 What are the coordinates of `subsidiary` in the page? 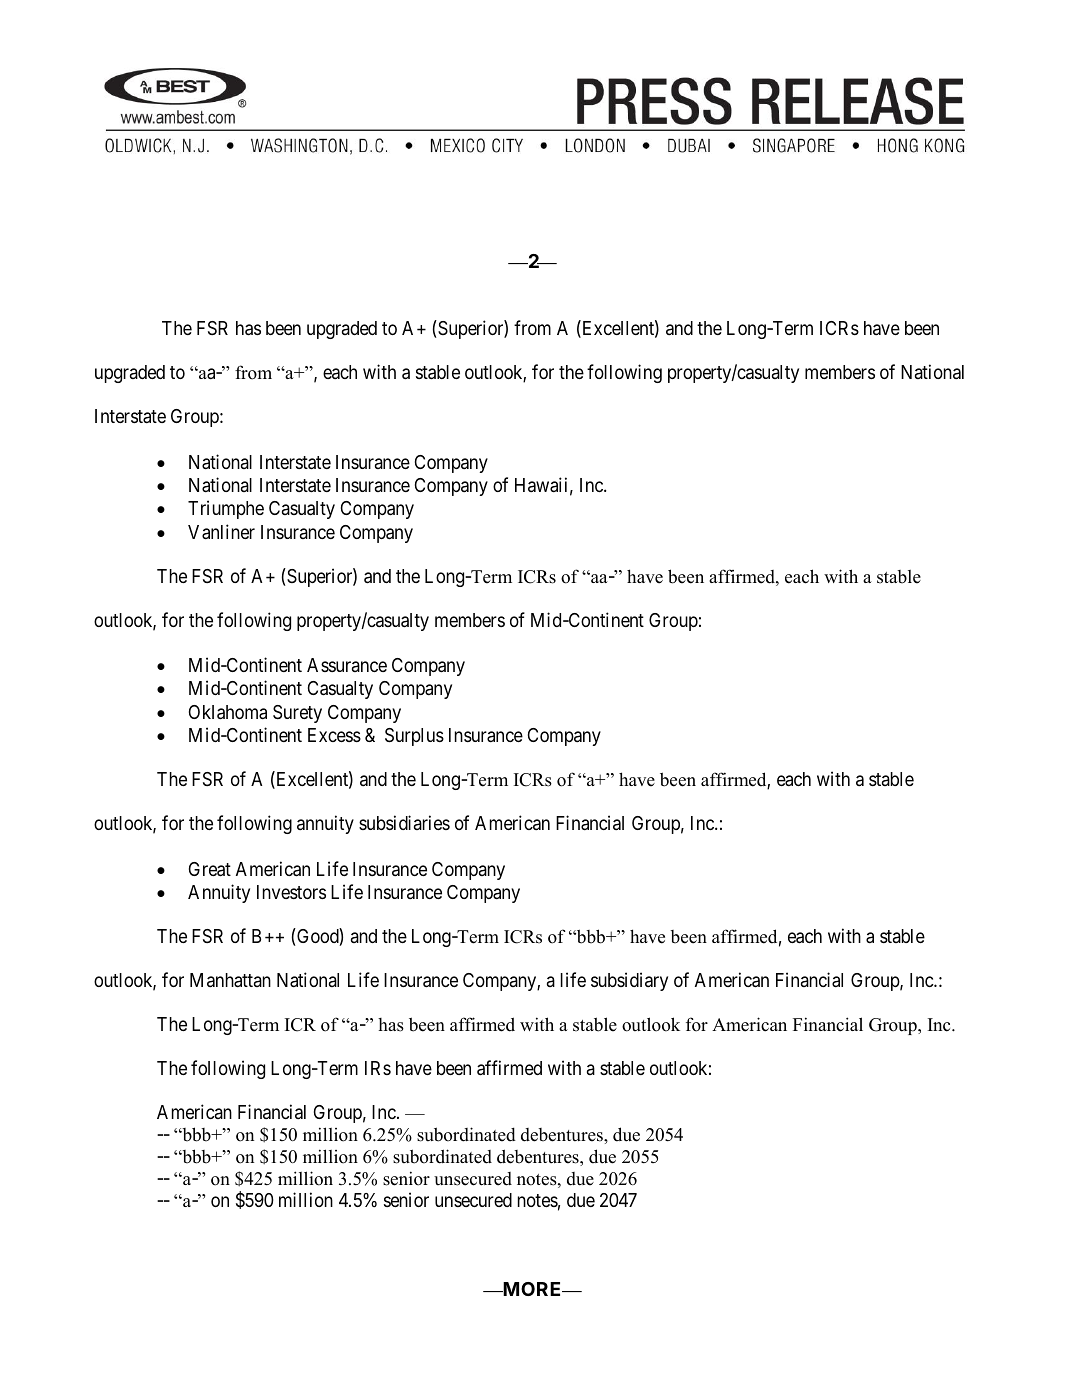 It's located at (629, 981).
